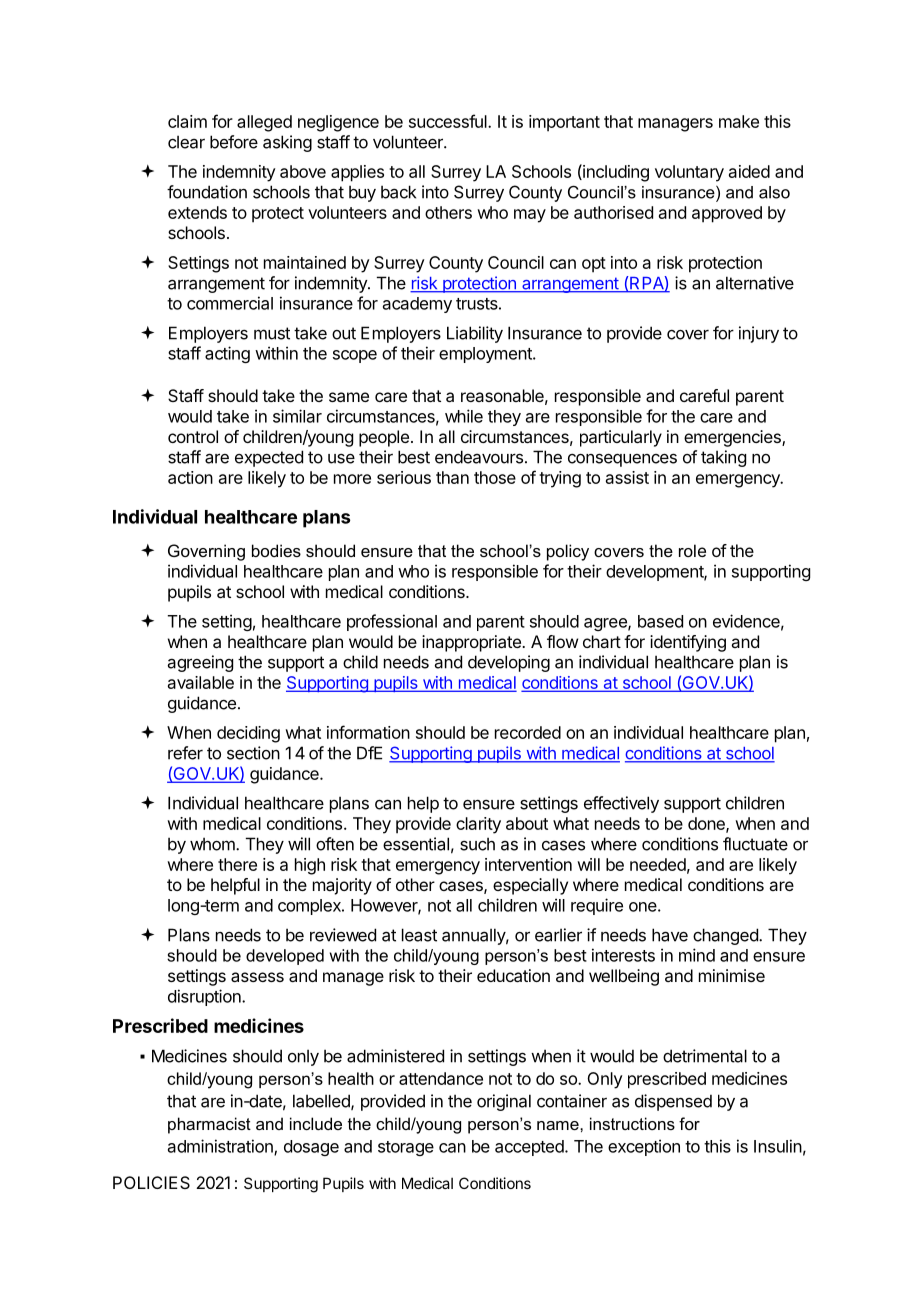 The image size is (924, 1308). What do you see at coordinates (221, 1147) in the image?
I see `administration` at bounding box center [221, 1147].
